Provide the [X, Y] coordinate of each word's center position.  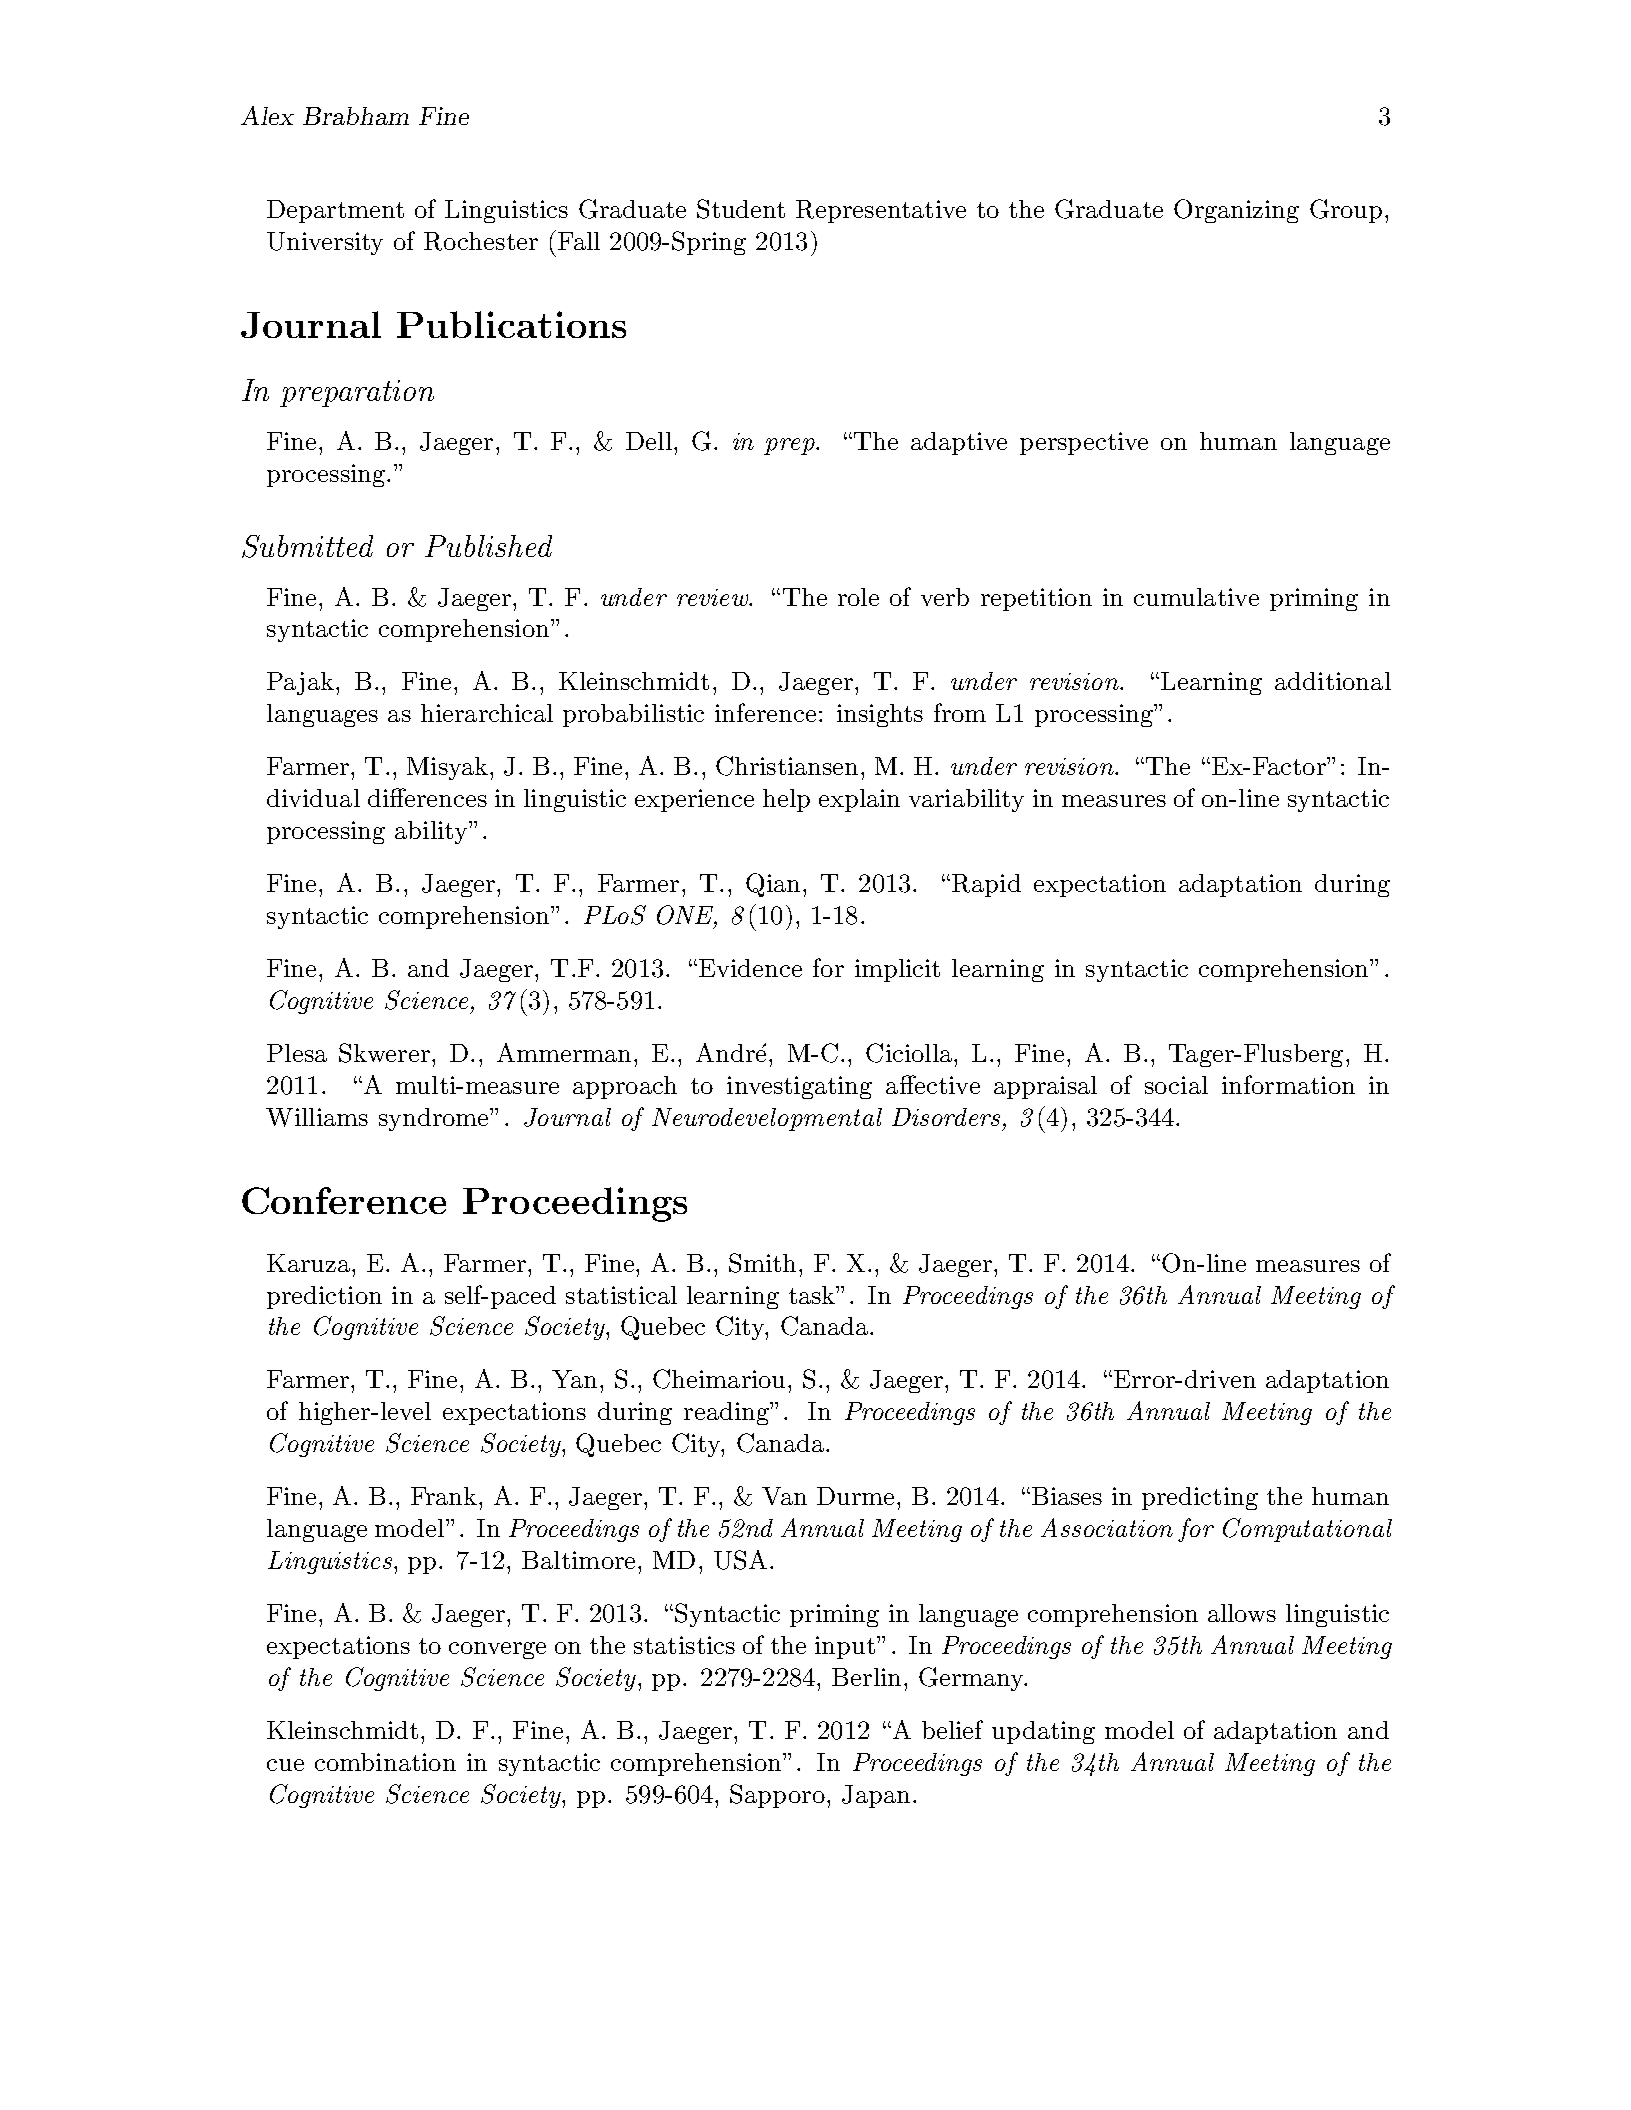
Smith [764, 1263]
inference [765, 712]
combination [385, 1762]
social [1176, 1085]
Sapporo [777, 1796]
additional [1333, 681]
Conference [344, 1200]
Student [741, 209]
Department [335, 211]
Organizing [1236, 211]
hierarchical [487, 713]
